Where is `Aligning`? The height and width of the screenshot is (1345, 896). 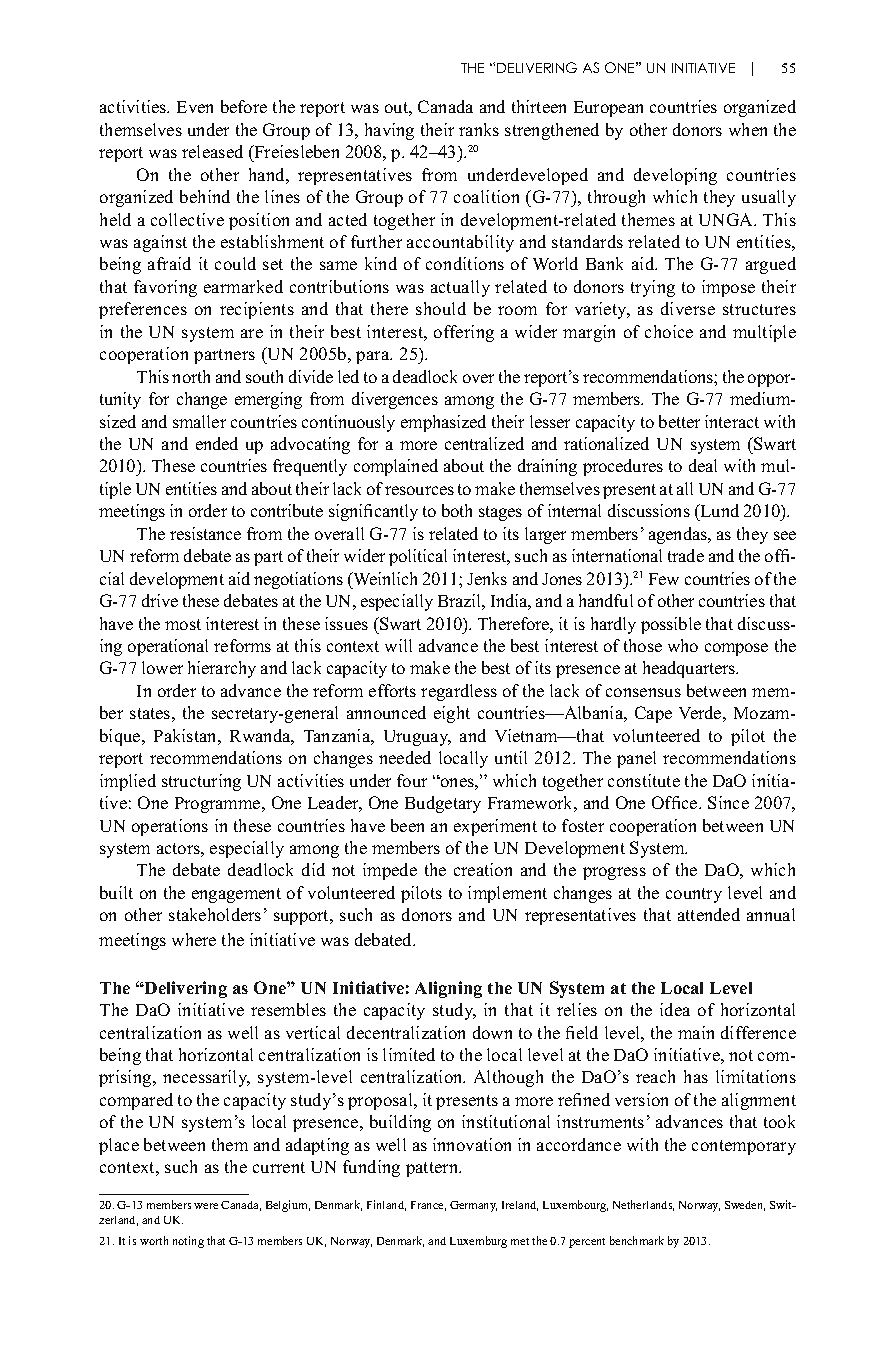 Aligning is located at coordinates (448, 989).
